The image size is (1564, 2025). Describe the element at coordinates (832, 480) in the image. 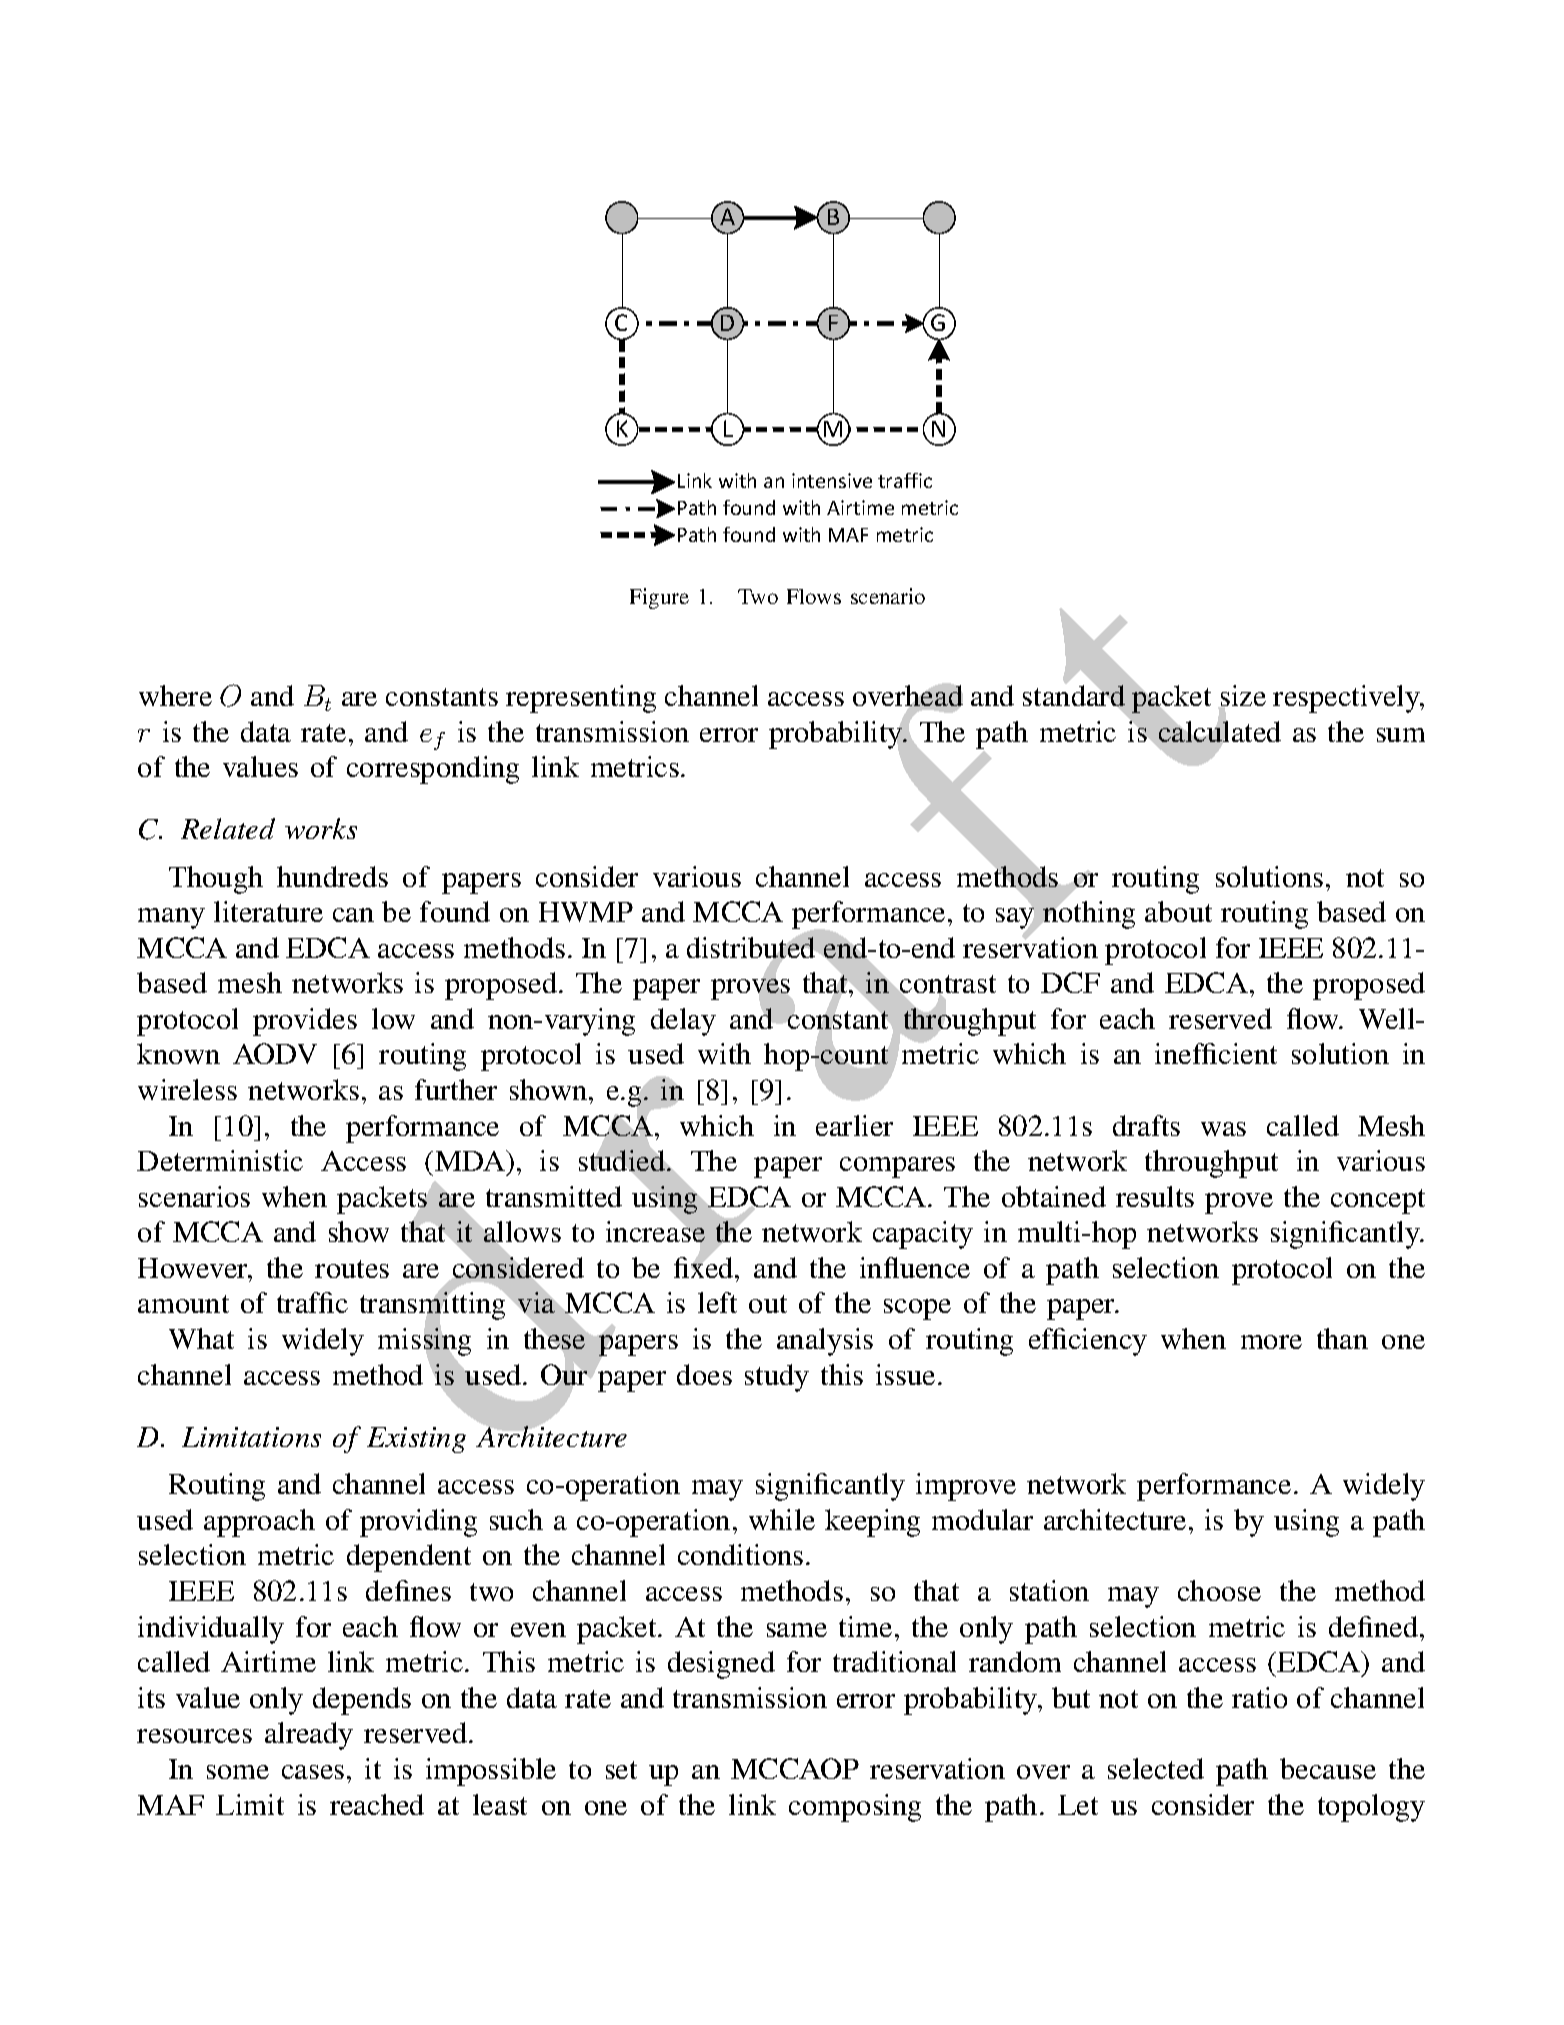

I see `intensive` at that location.
